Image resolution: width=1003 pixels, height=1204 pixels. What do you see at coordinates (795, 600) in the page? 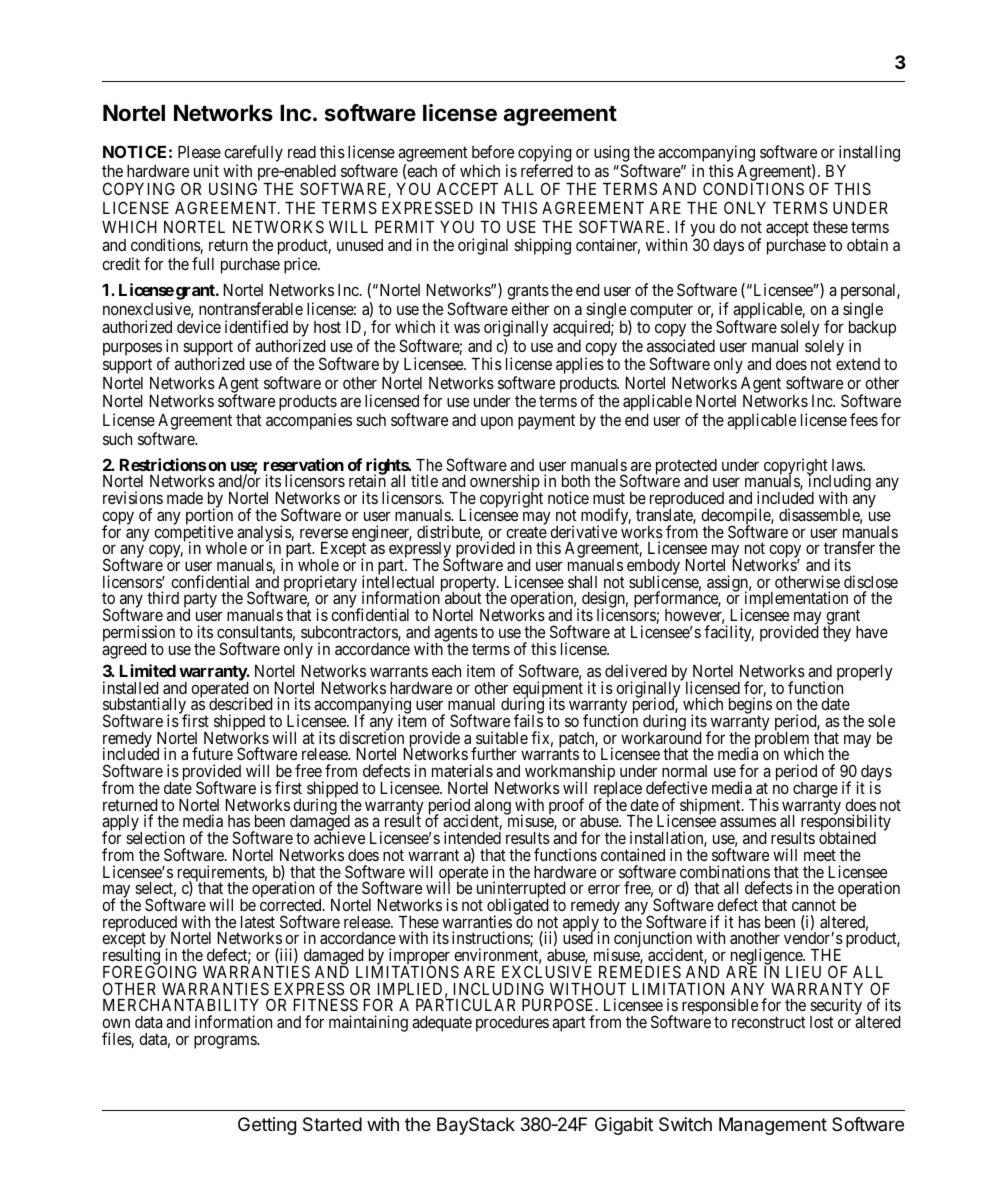
I see `implementation` at bounding box center [795, 600].
